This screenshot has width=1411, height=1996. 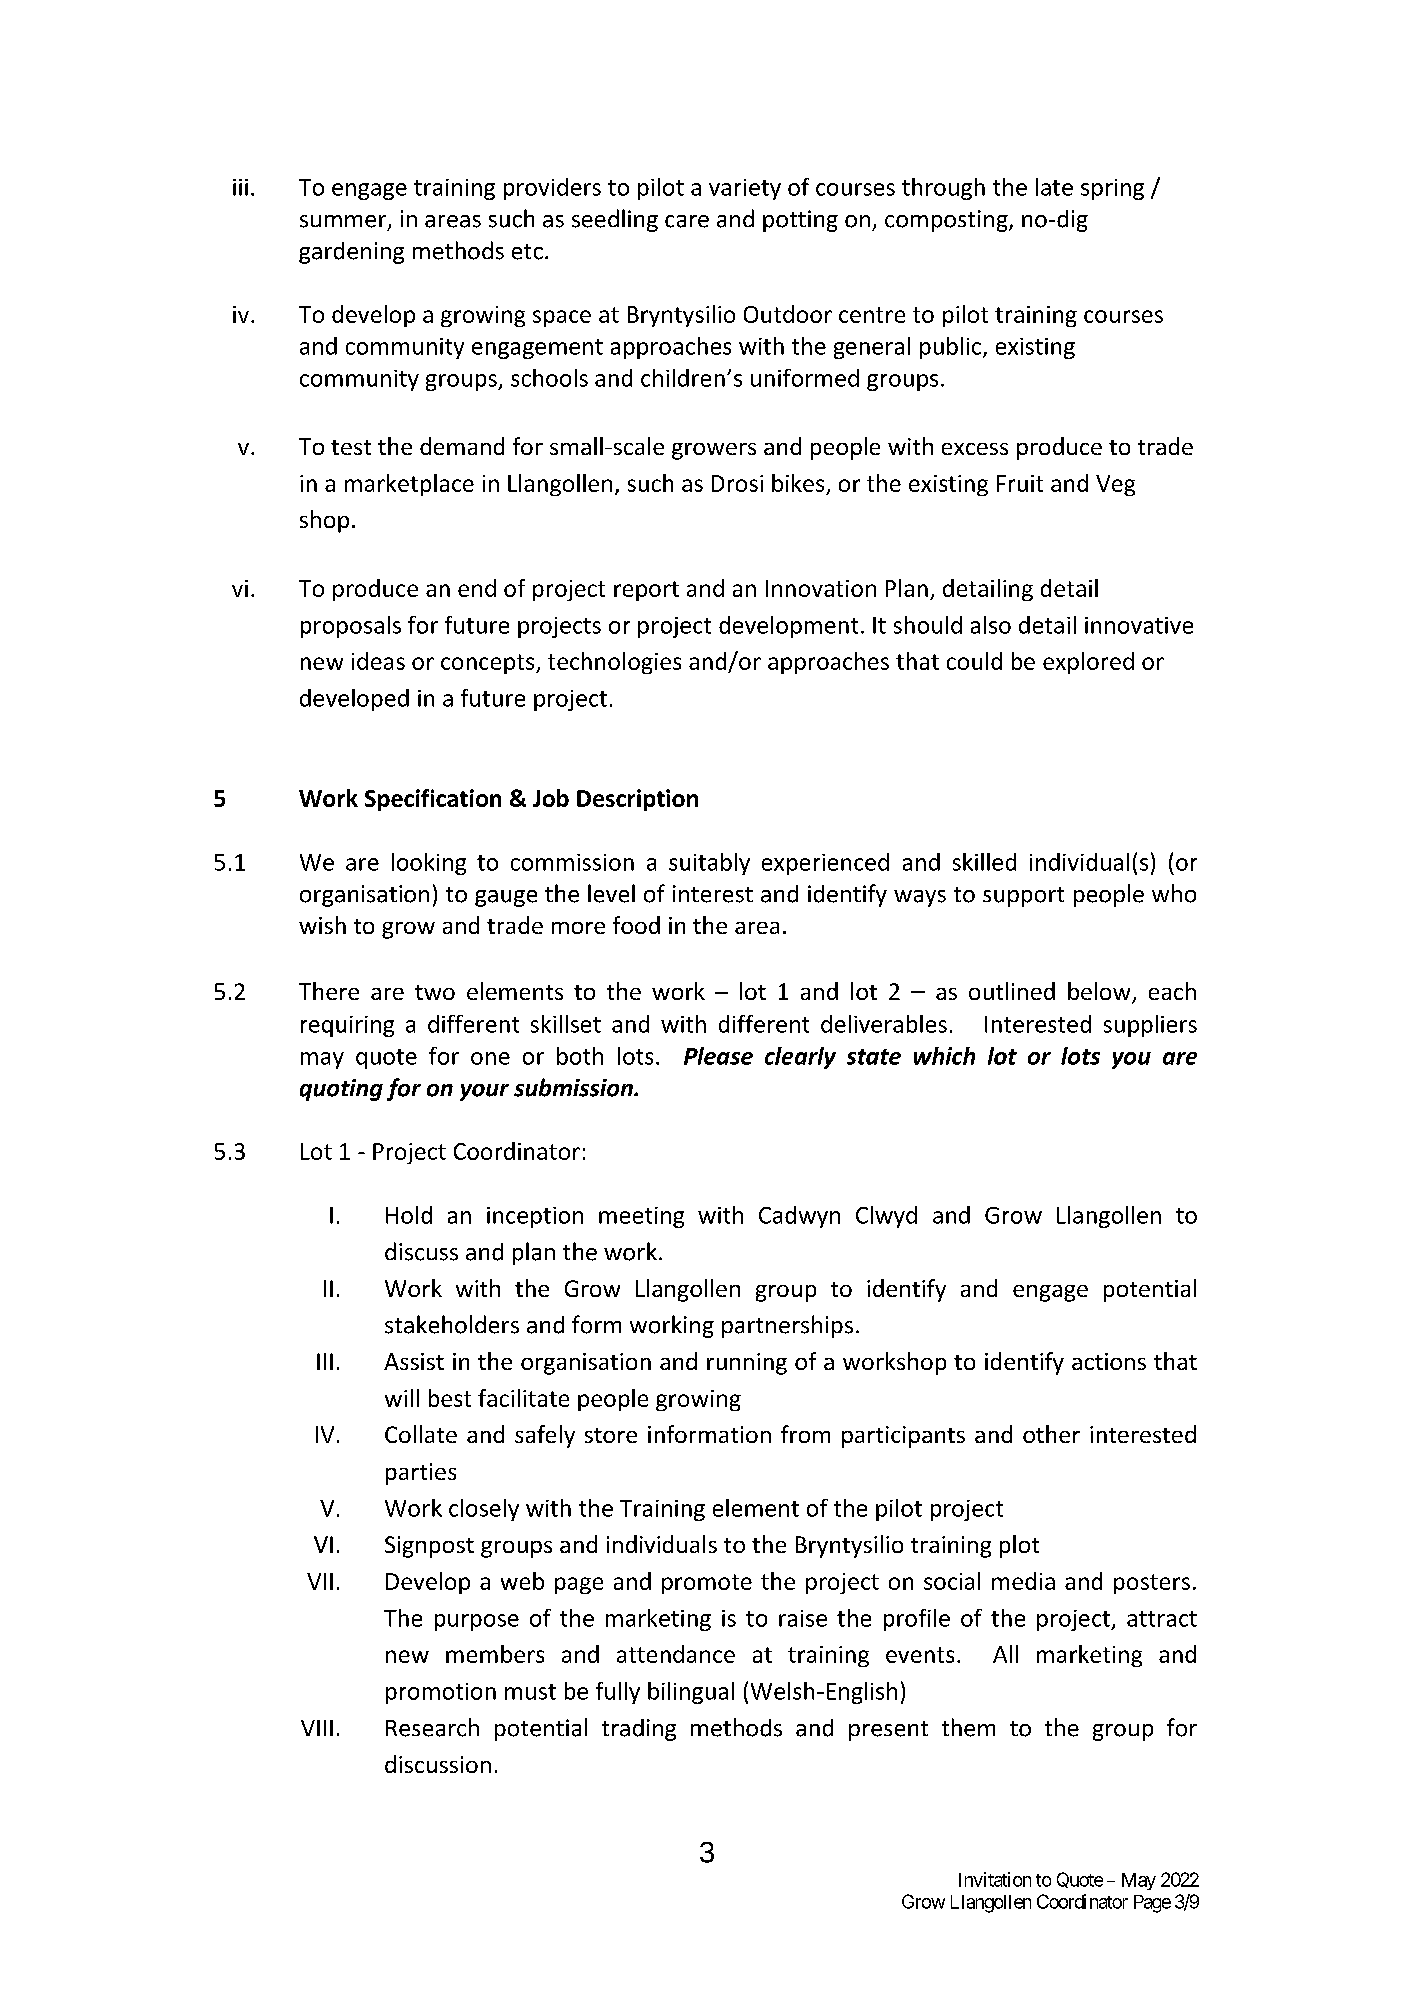 What do you see at coordinates (718, 1056) in the screenshot?
I see `Please` at bounding box center [718, 1056].
